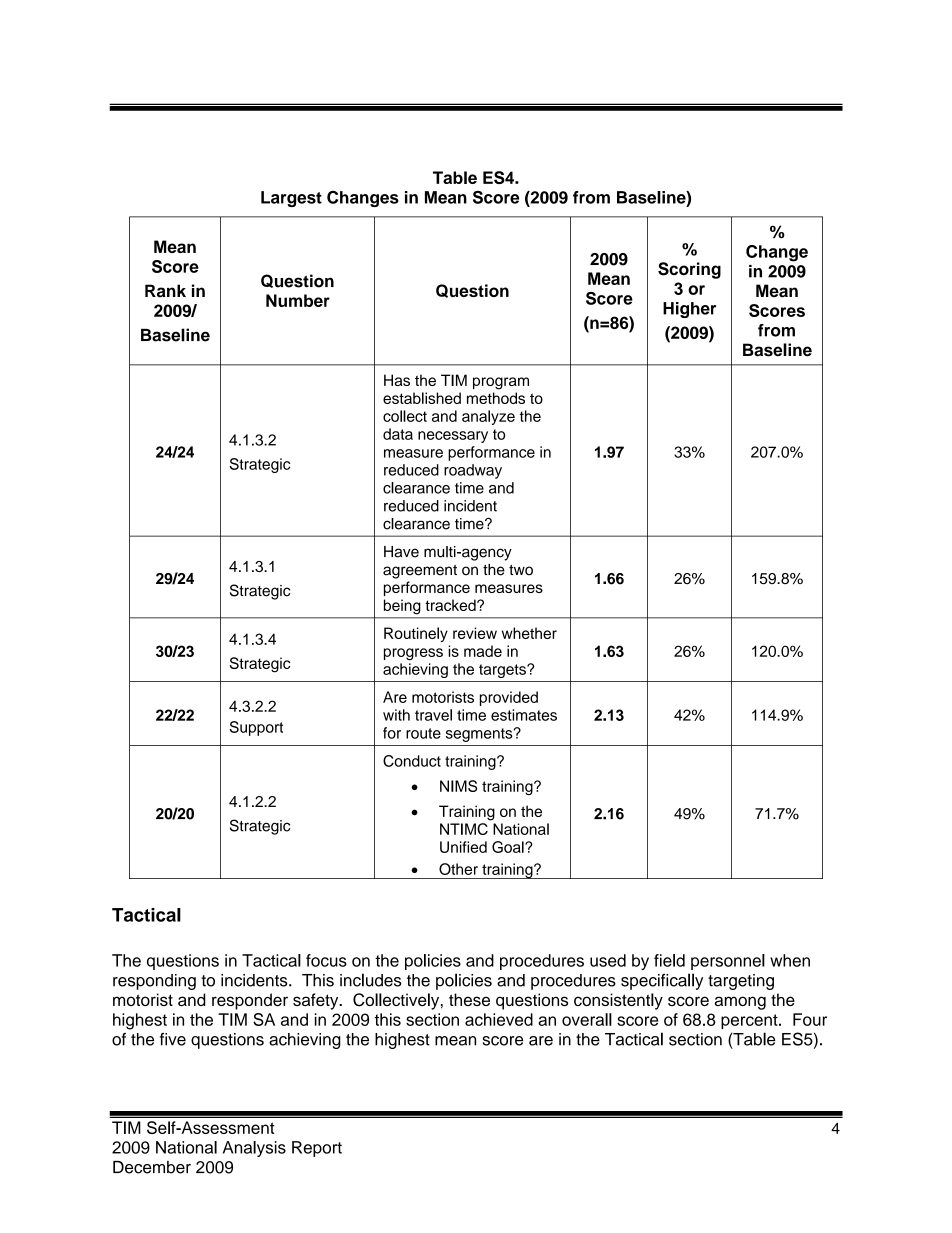  What do you see at coordinates (524, 715) in the document?
I see `estimates` at bounding box center [524, 715].
